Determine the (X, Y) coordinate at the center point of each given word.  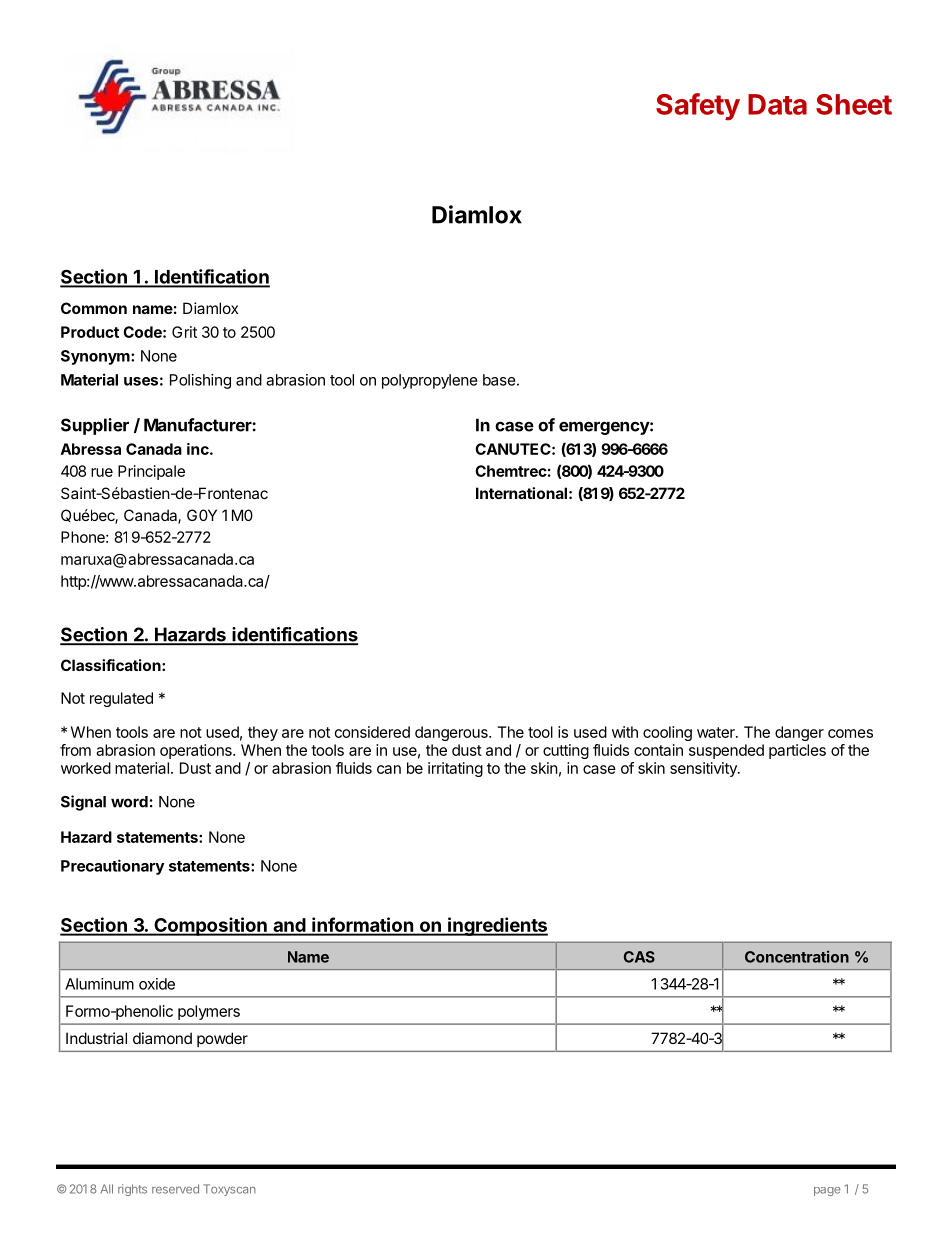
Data (777, 104)
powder (222, 1040)
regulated (121, 699)
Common (94, 308)
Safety (698, 107)
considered (372, 732)
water (717, 732)
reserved (175, 1189)
